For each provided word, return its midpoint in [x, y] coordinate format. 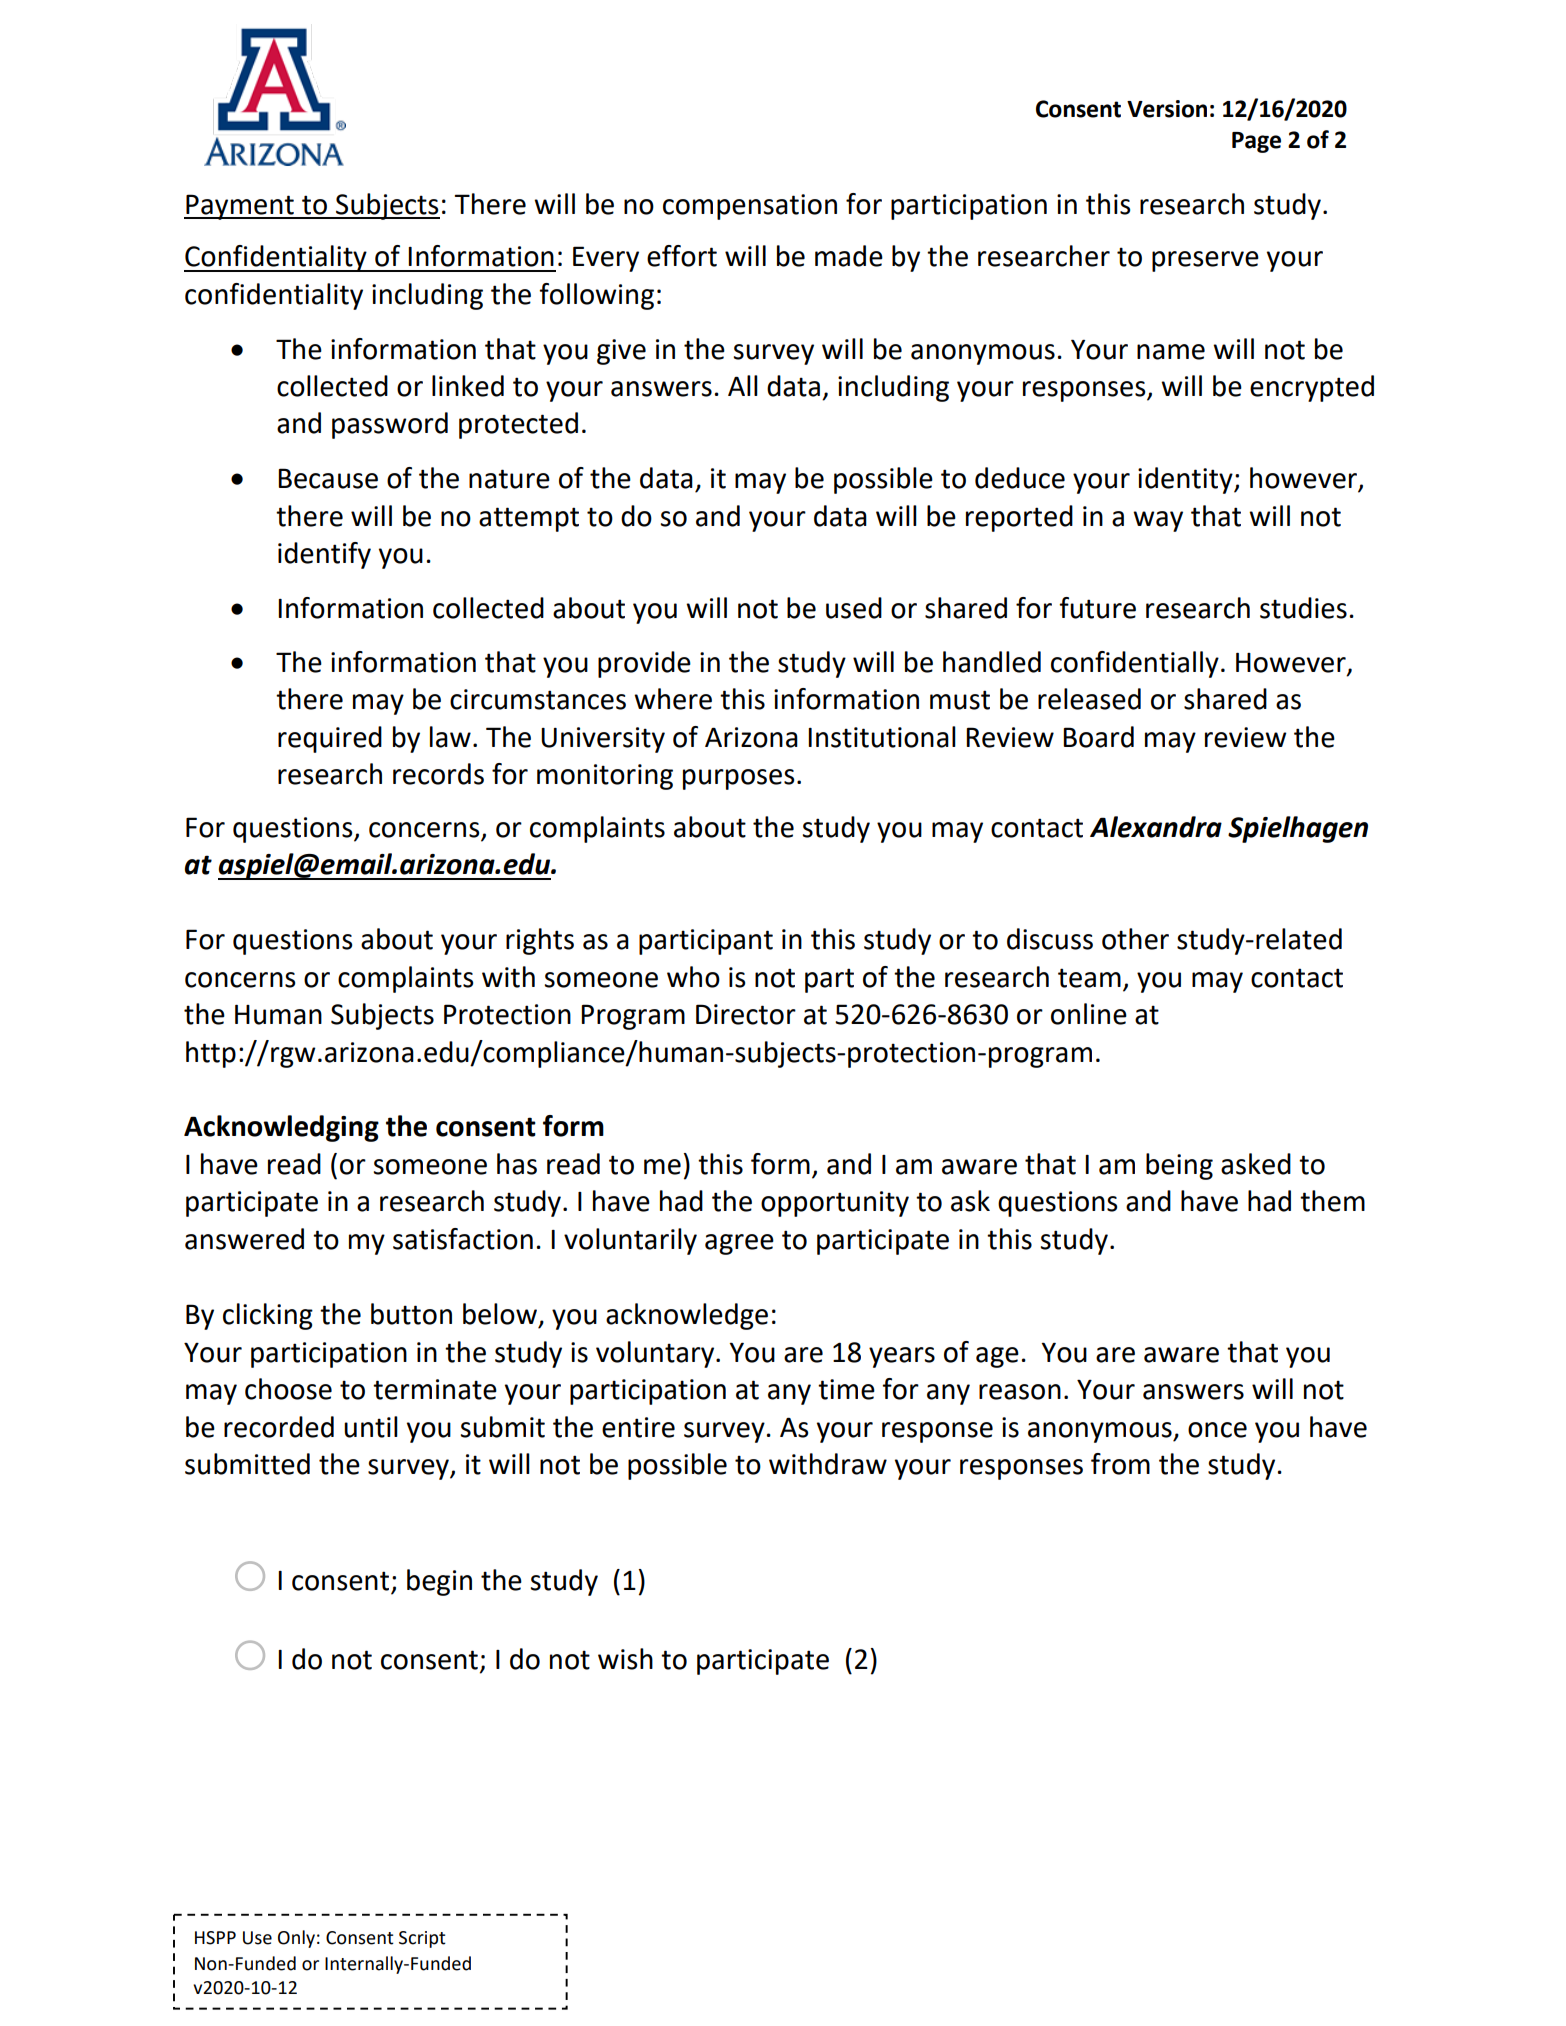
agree [739, 1244]
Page [1256, 142]
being [1179, 1166]
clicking [268, 1316]
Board [1098, 737]
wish [625, 1659]
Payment [240, 207]
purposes [738, 779]
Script [422, 1939]
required [330, 739]
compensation [750, 207]
